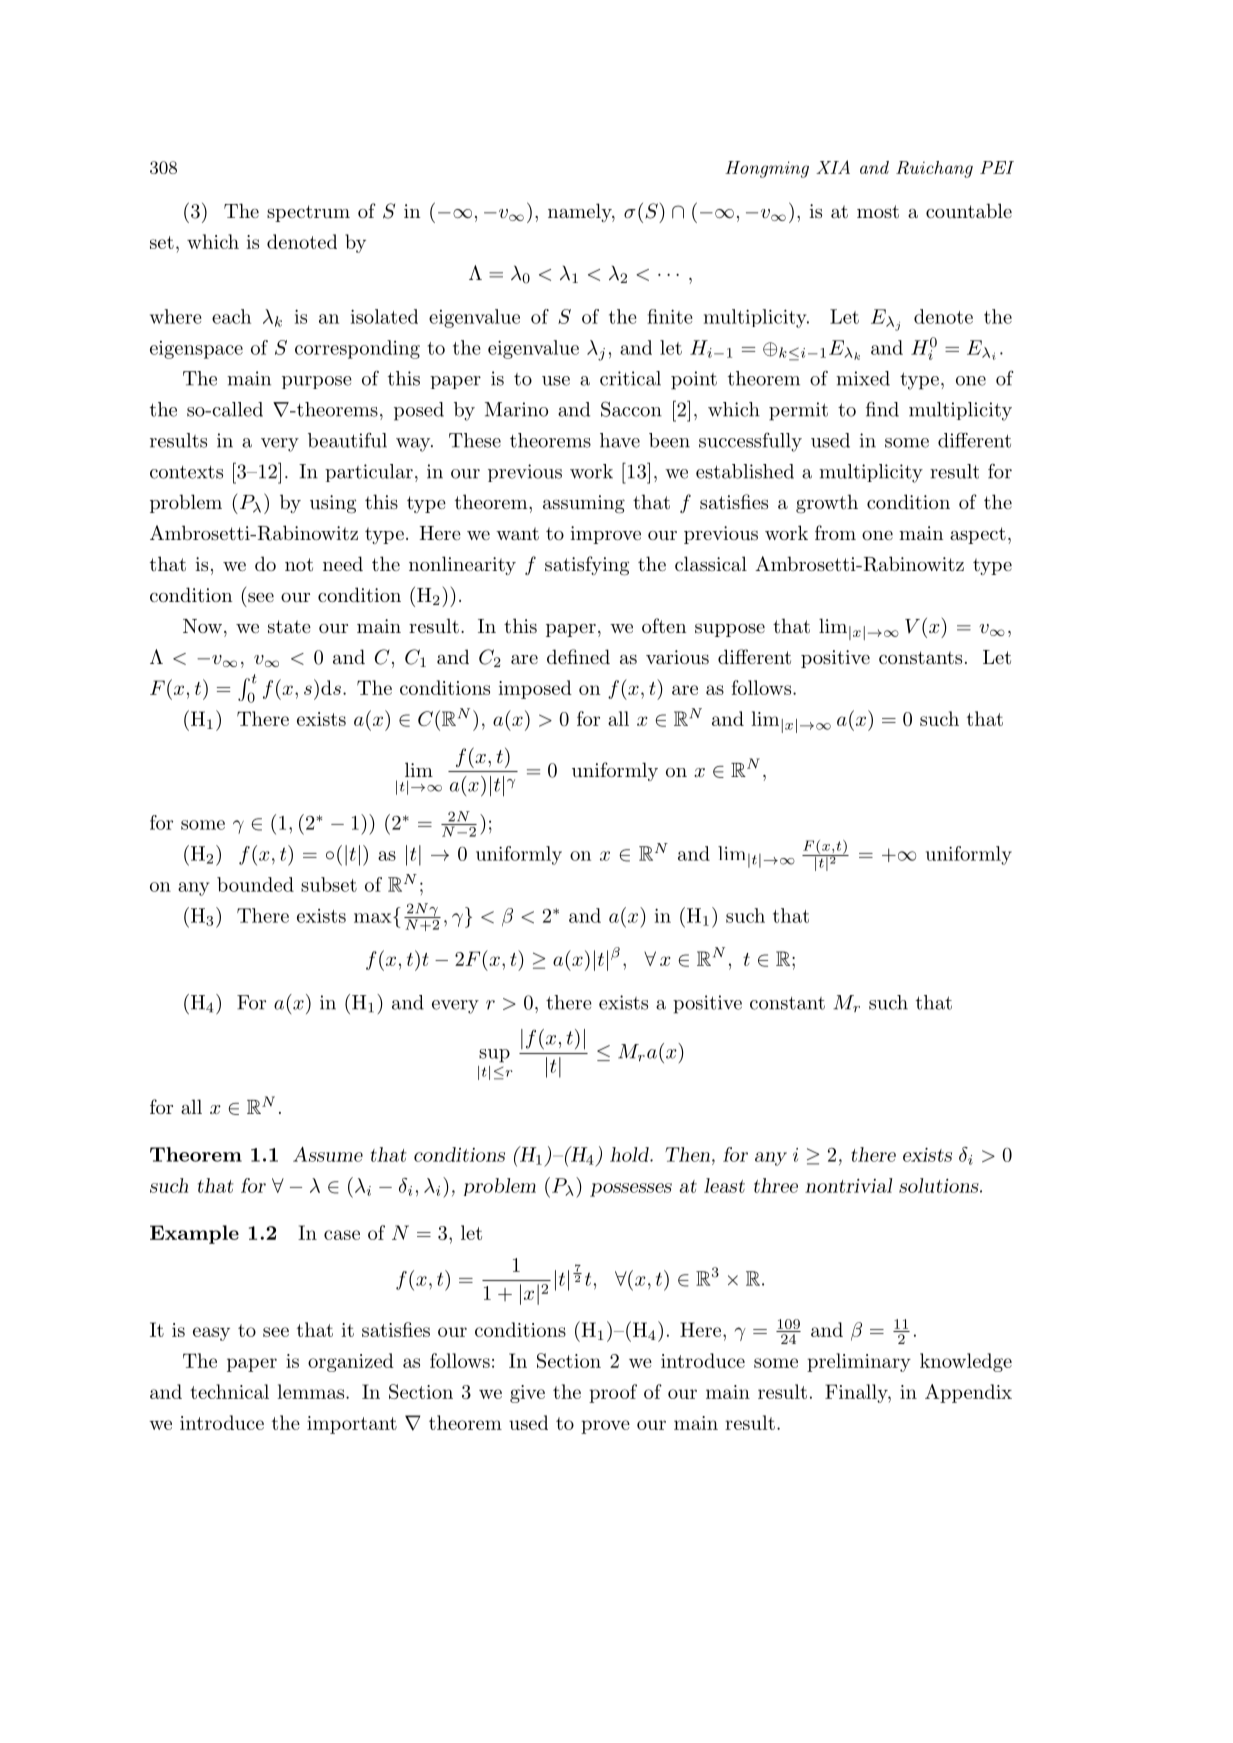 The height and width of the document is (1743, 1233). I want to click on using, so click(333, 504).
